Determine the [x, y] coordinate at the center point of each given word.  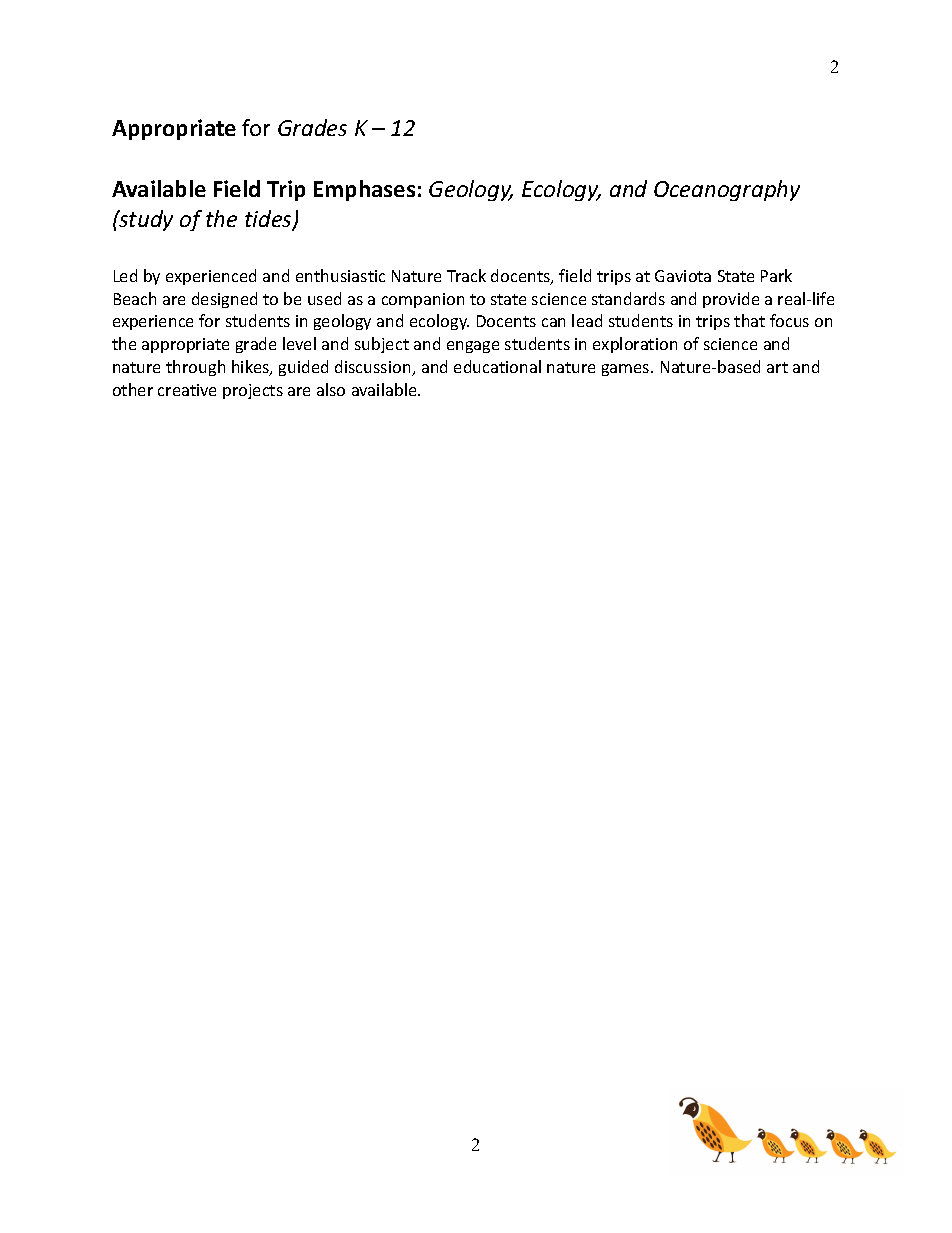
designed [224, 300]
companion [423, 300]
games [627, 370]
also [331, 389]
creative [187, 390]
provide [731, 300]
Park [776, 275]
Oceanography [727, 190]
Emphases [364, 190]
